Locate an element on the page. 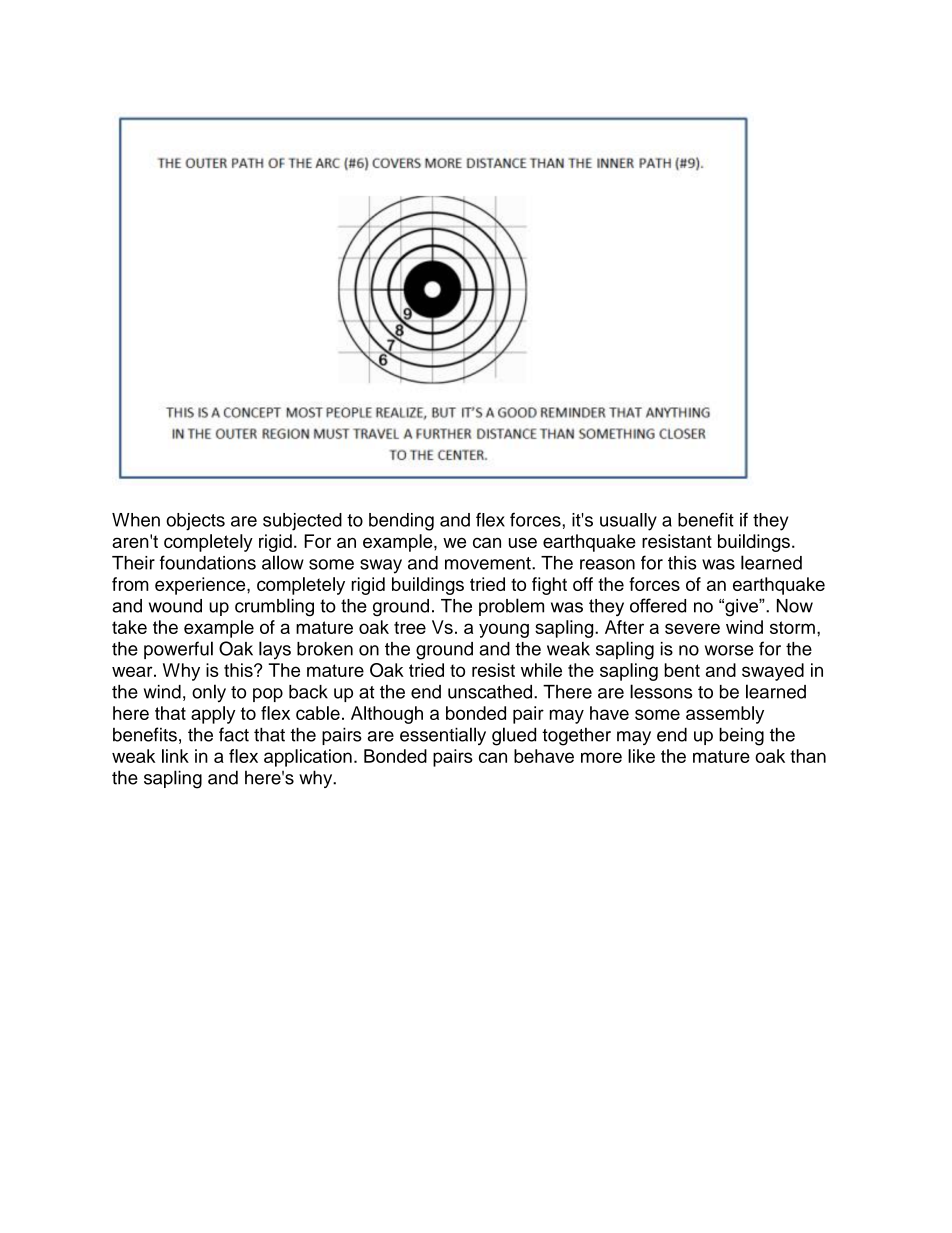  bending is located at coordinates (401, 522).
